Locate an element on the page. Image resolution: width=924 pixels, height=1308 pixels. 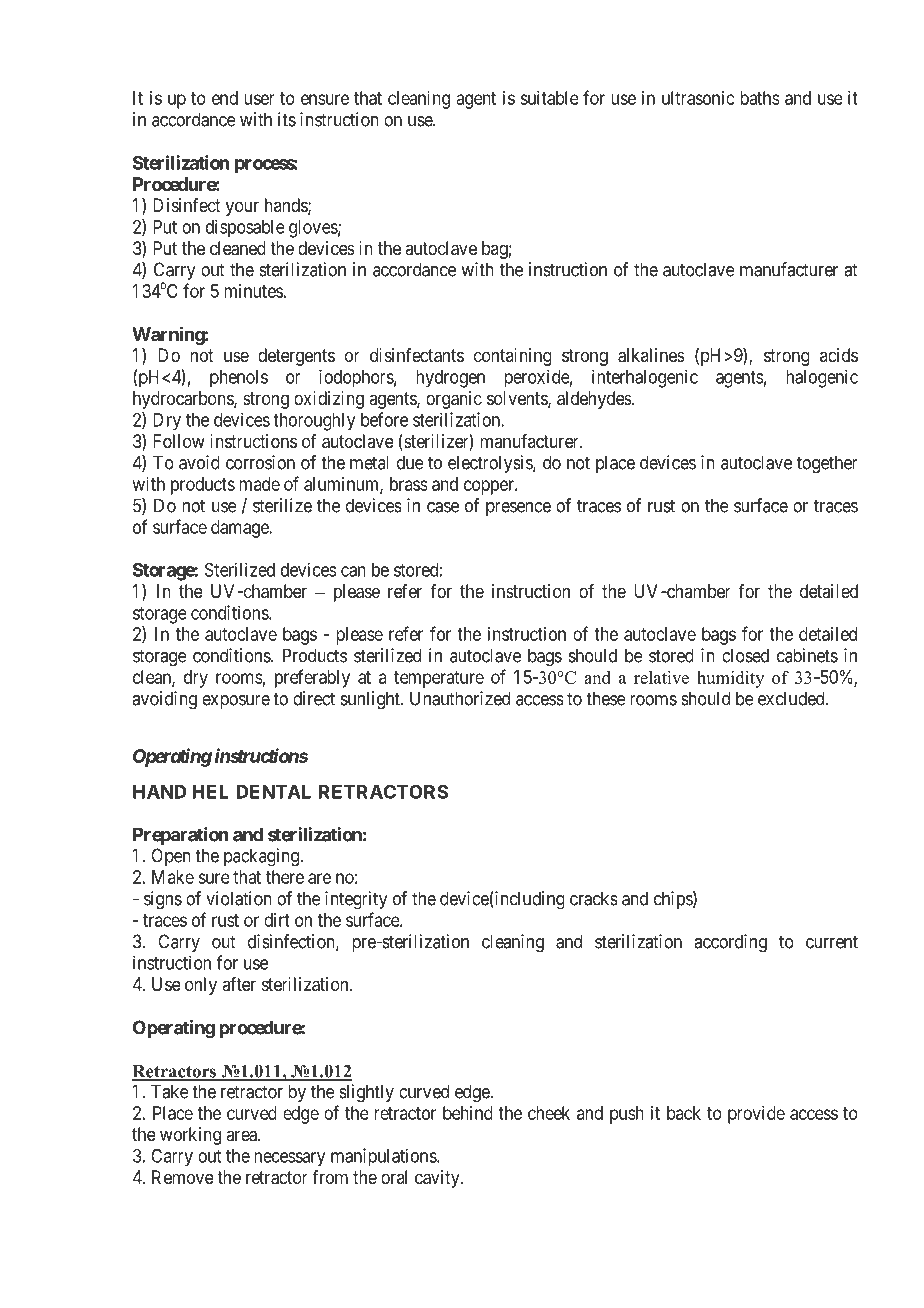
closed is located at coordinates (745, 655).
